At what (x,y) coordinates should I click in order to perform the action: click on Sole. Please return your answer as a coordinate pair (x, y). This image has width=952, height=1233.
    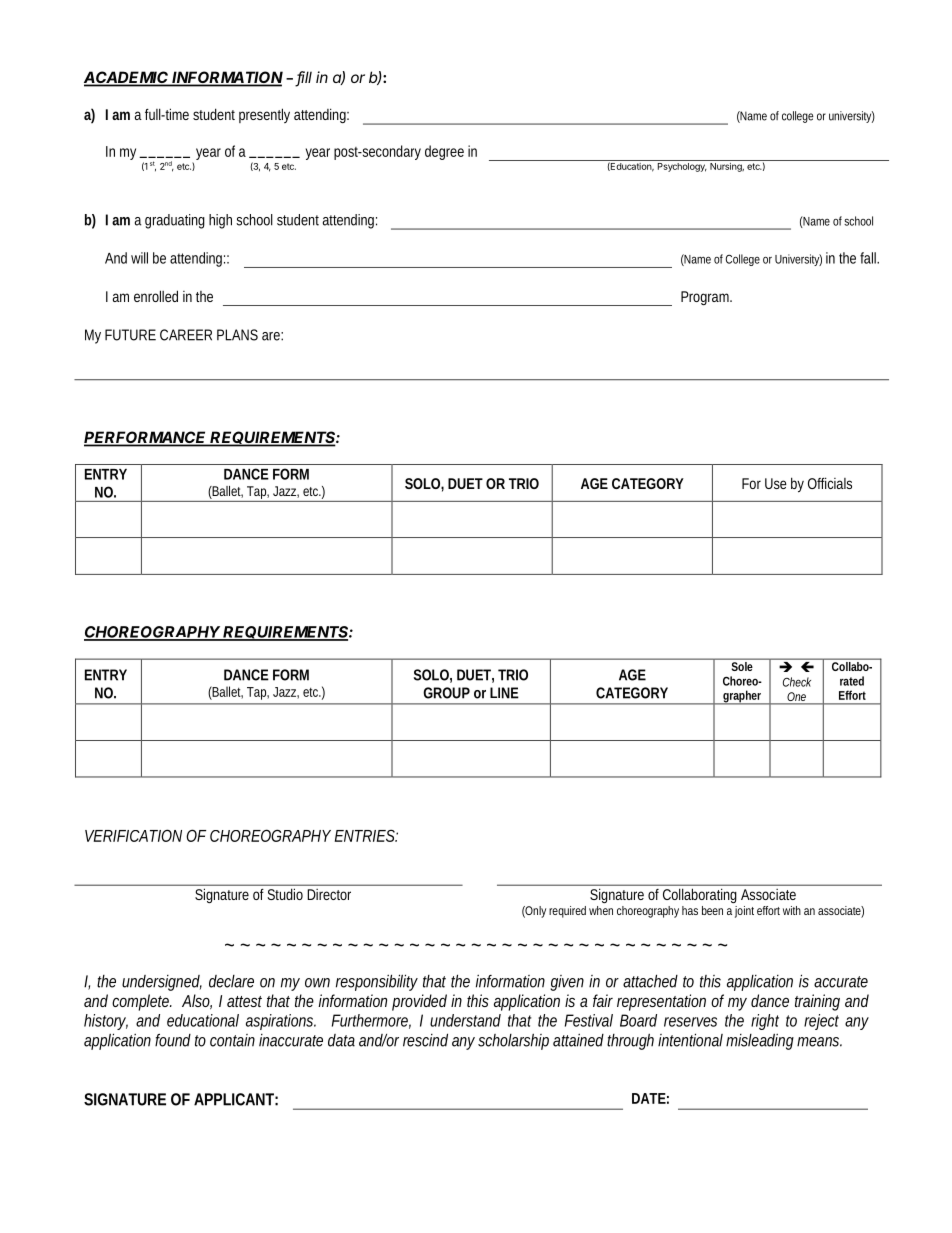
    Looking at the image, I should click on (742, 666).
